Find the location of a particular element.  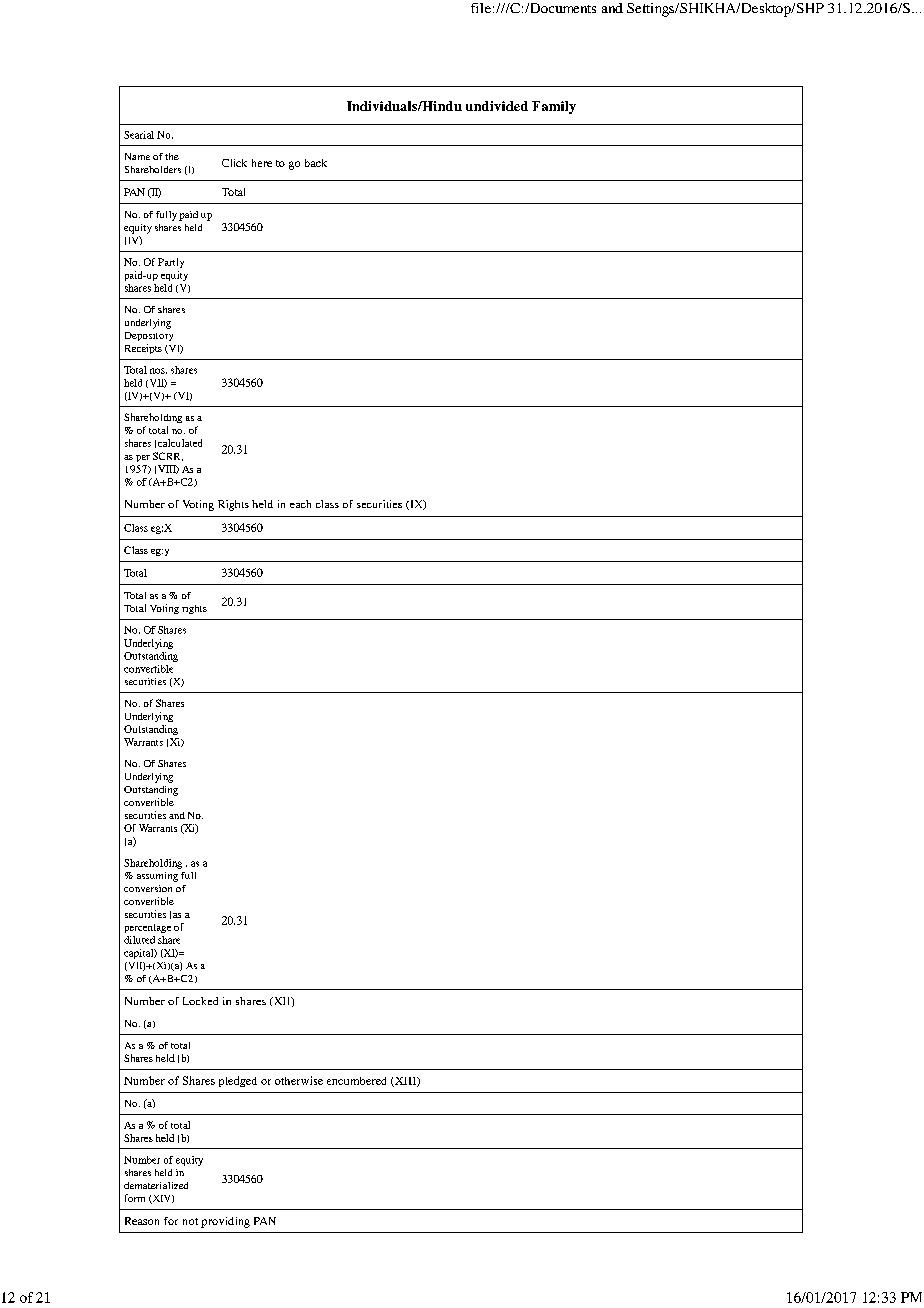

percentage is located at coordinates (148, 928).
